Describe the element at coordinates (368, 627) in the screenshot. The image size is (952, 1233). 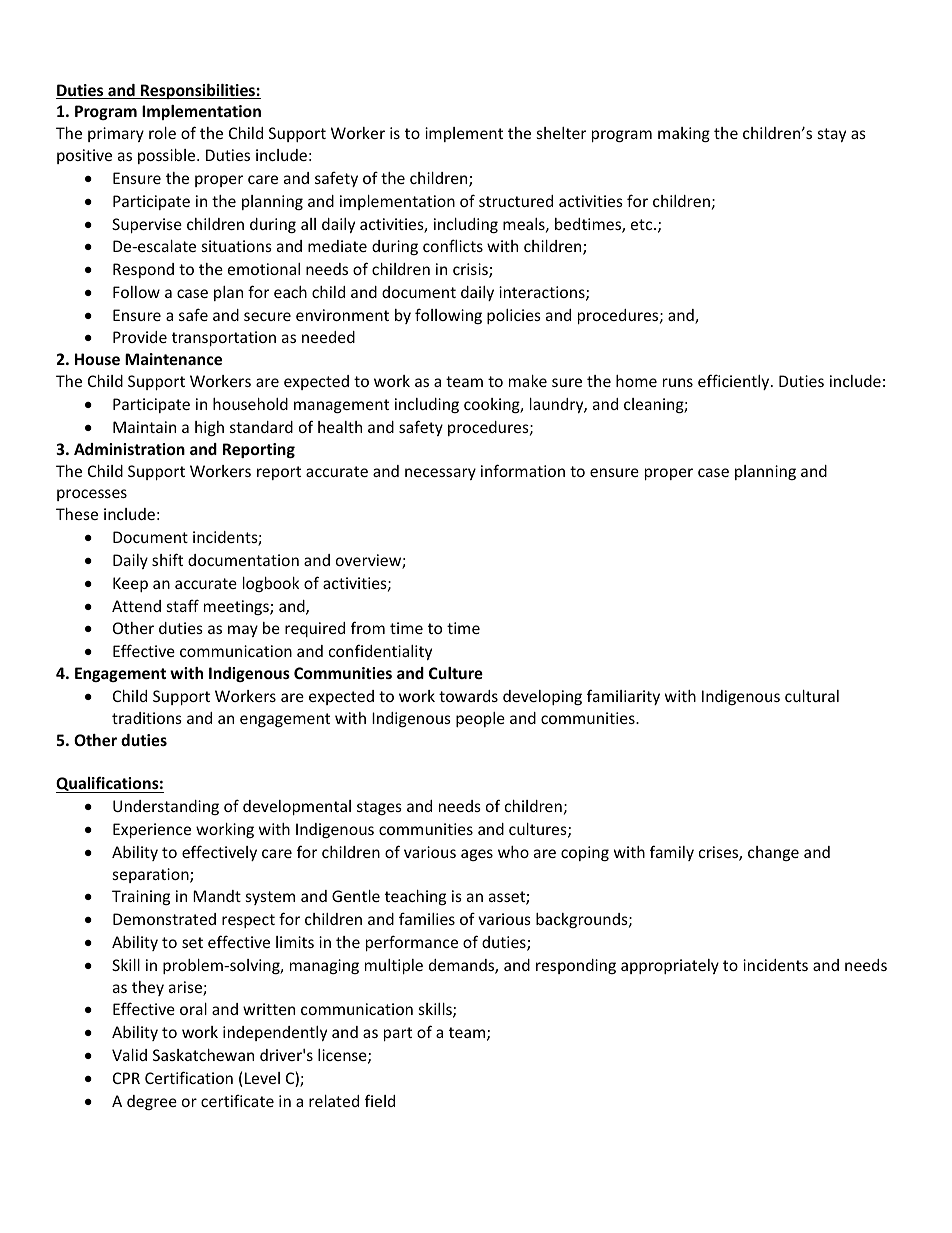
I see `from` at that location.
